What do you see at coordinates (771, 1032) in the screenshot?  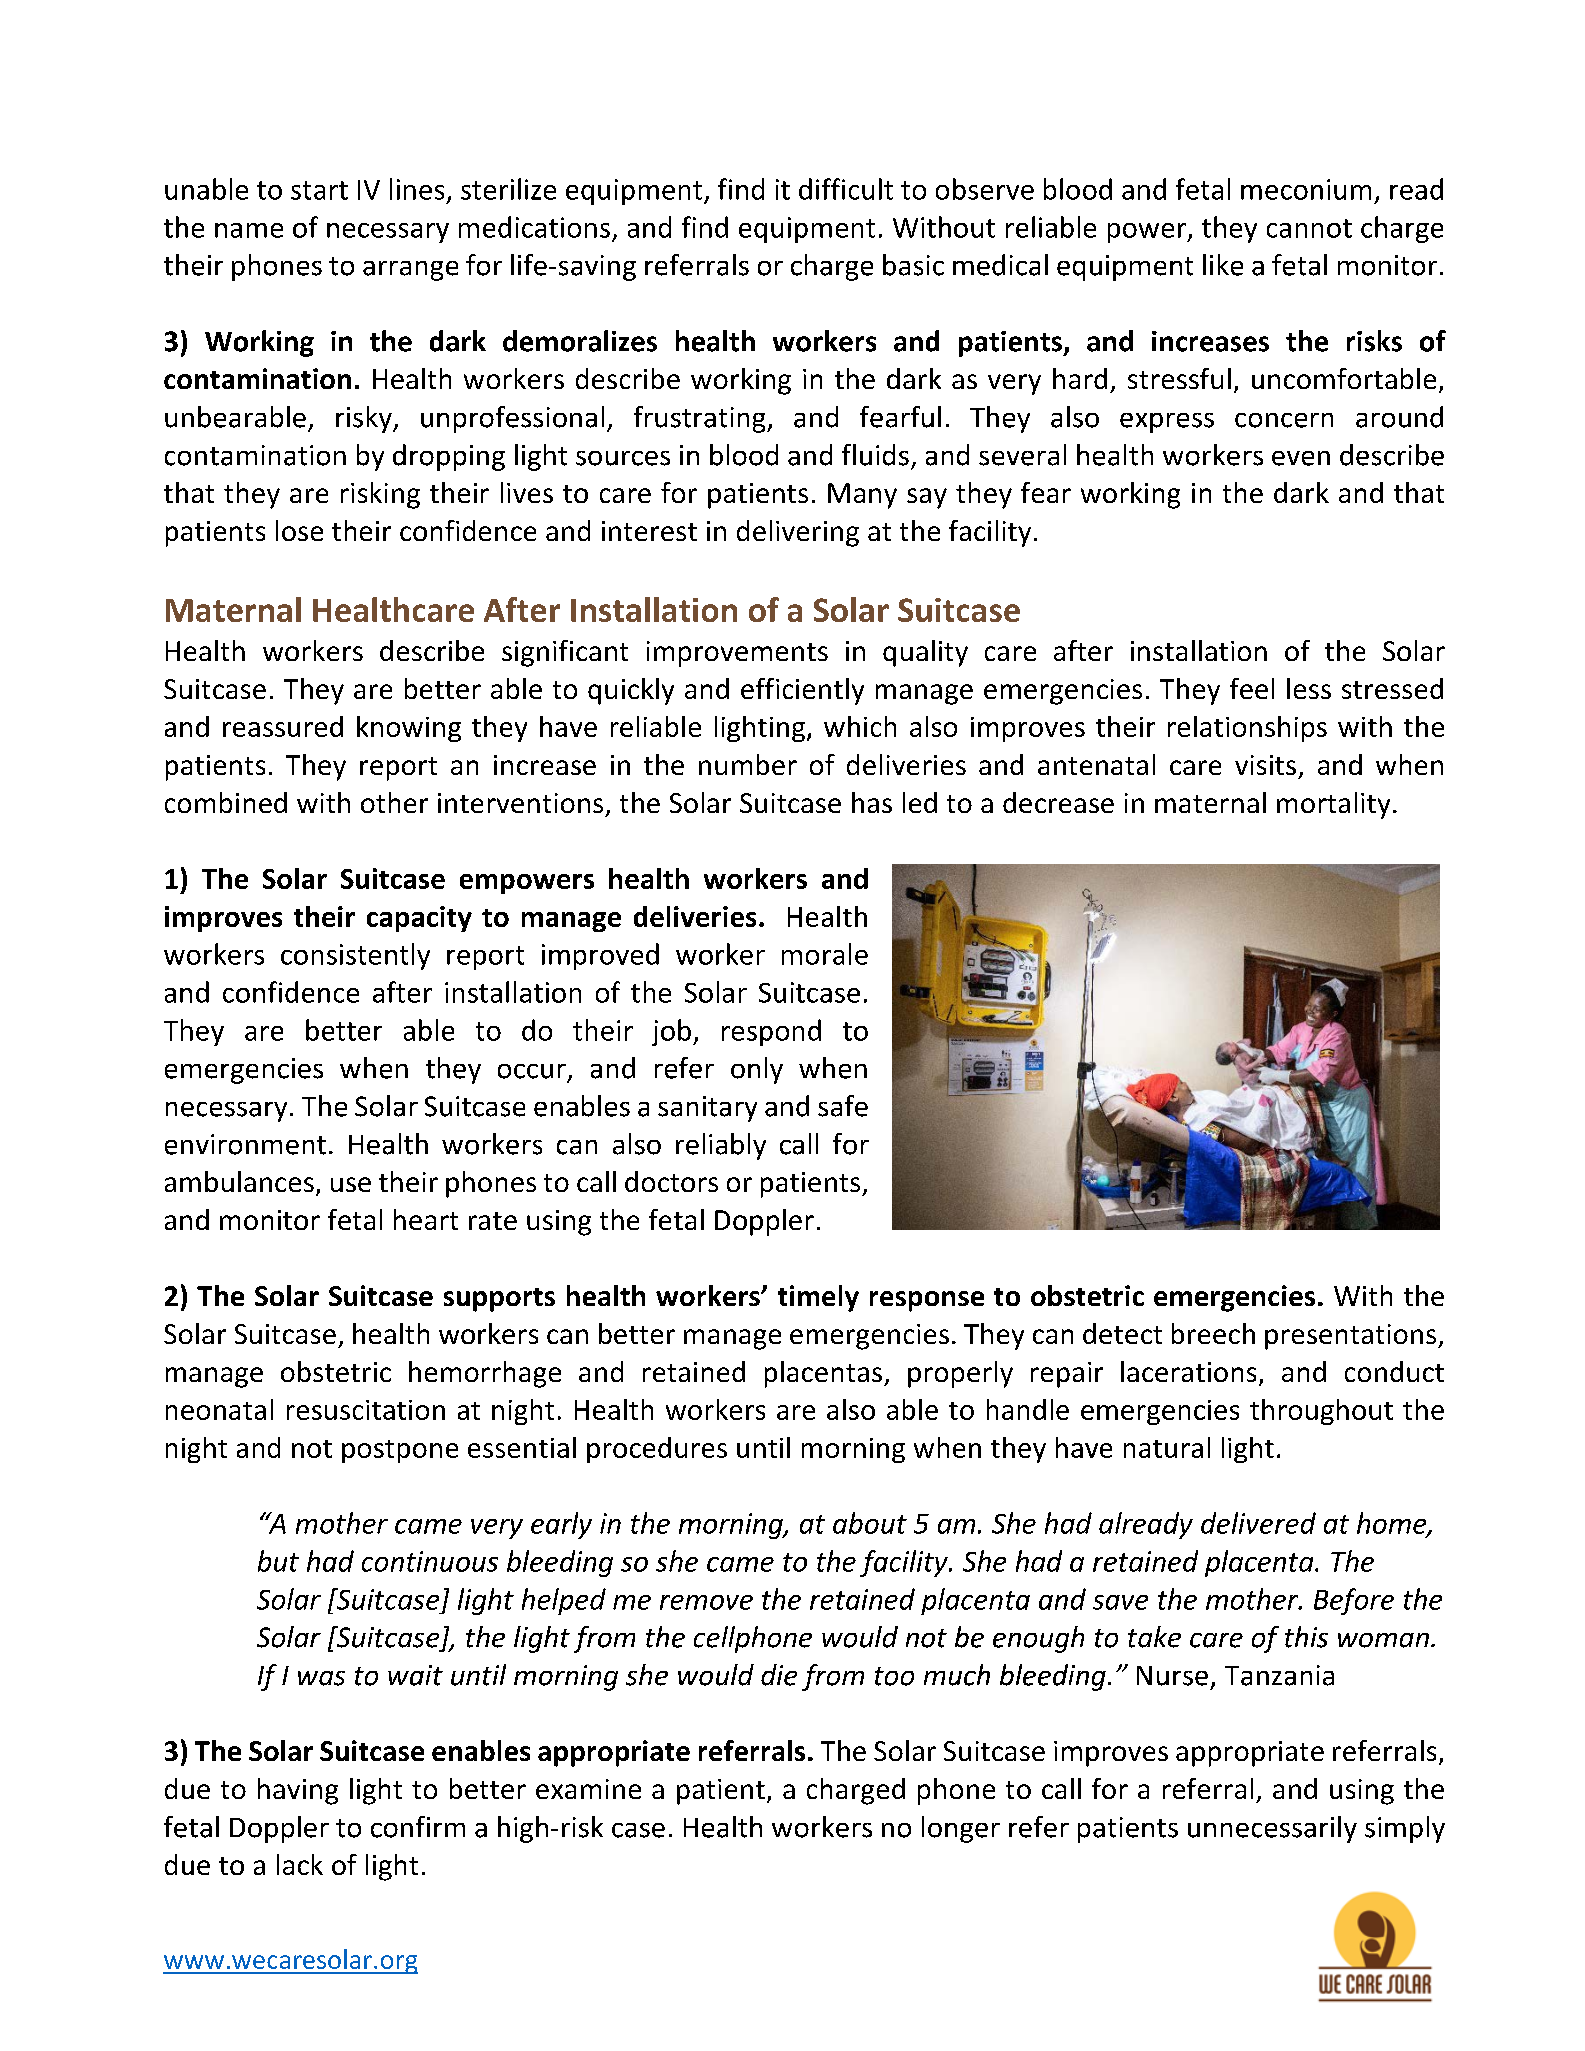 I see `respond` at bounding box center [771, 1032].
